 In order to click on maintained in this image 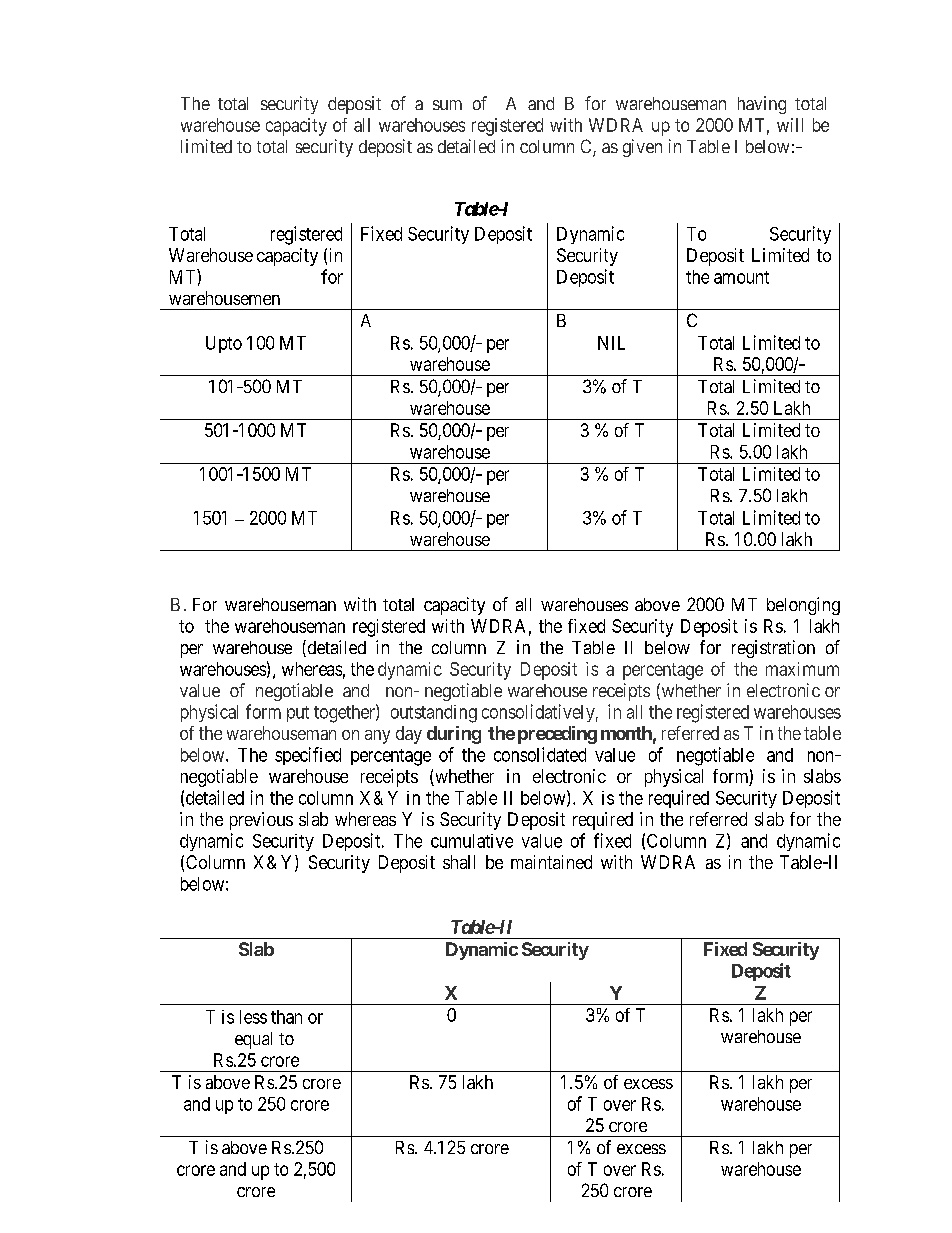, I will do `click(551, 862)`.
